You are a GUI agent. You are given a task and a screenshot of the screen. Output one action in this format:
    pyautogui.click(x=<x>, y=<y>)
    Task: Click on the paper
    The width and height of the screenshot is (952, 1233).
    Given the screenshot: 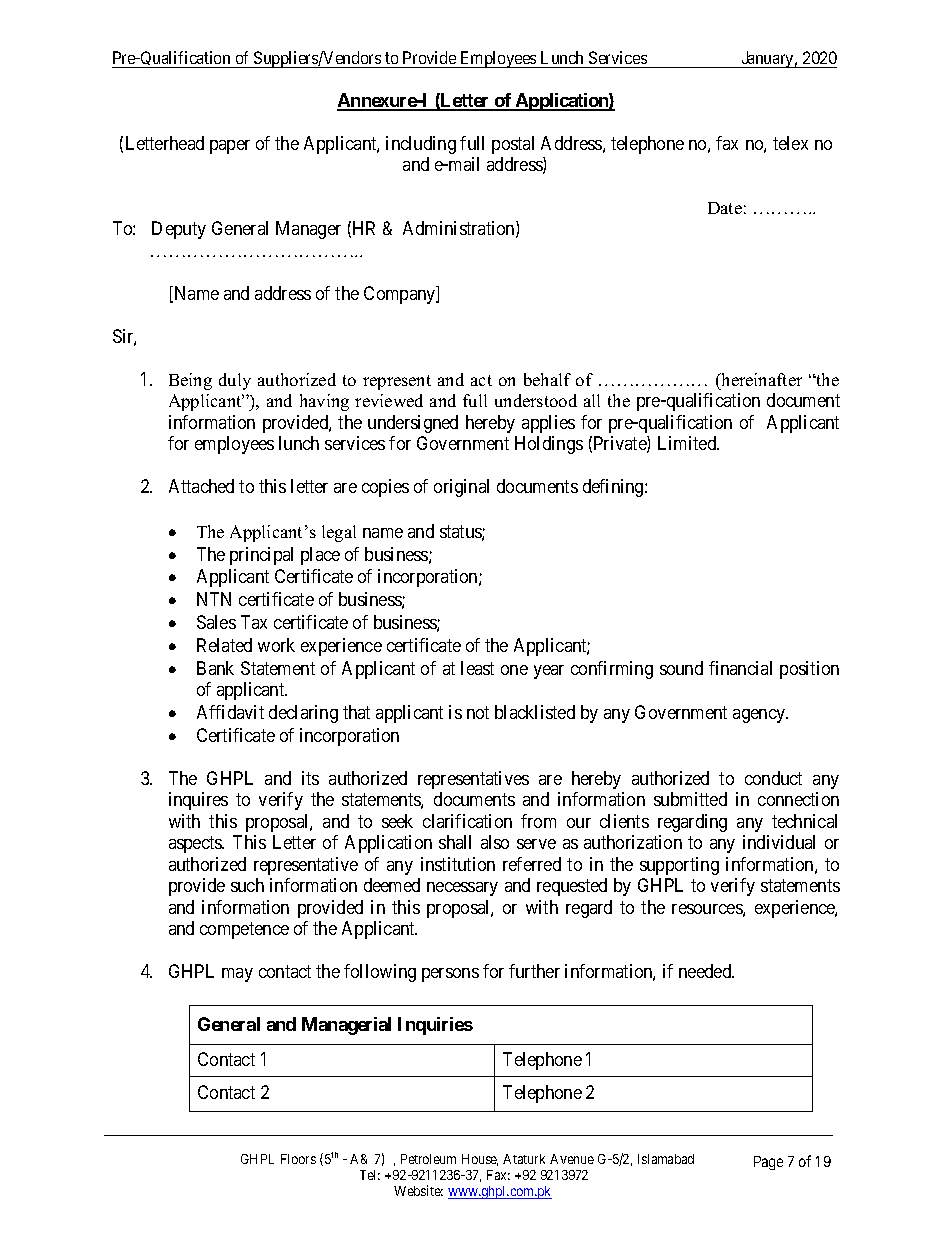 What is the action you would take?
    pyautogui.click(x=230, y=147)
